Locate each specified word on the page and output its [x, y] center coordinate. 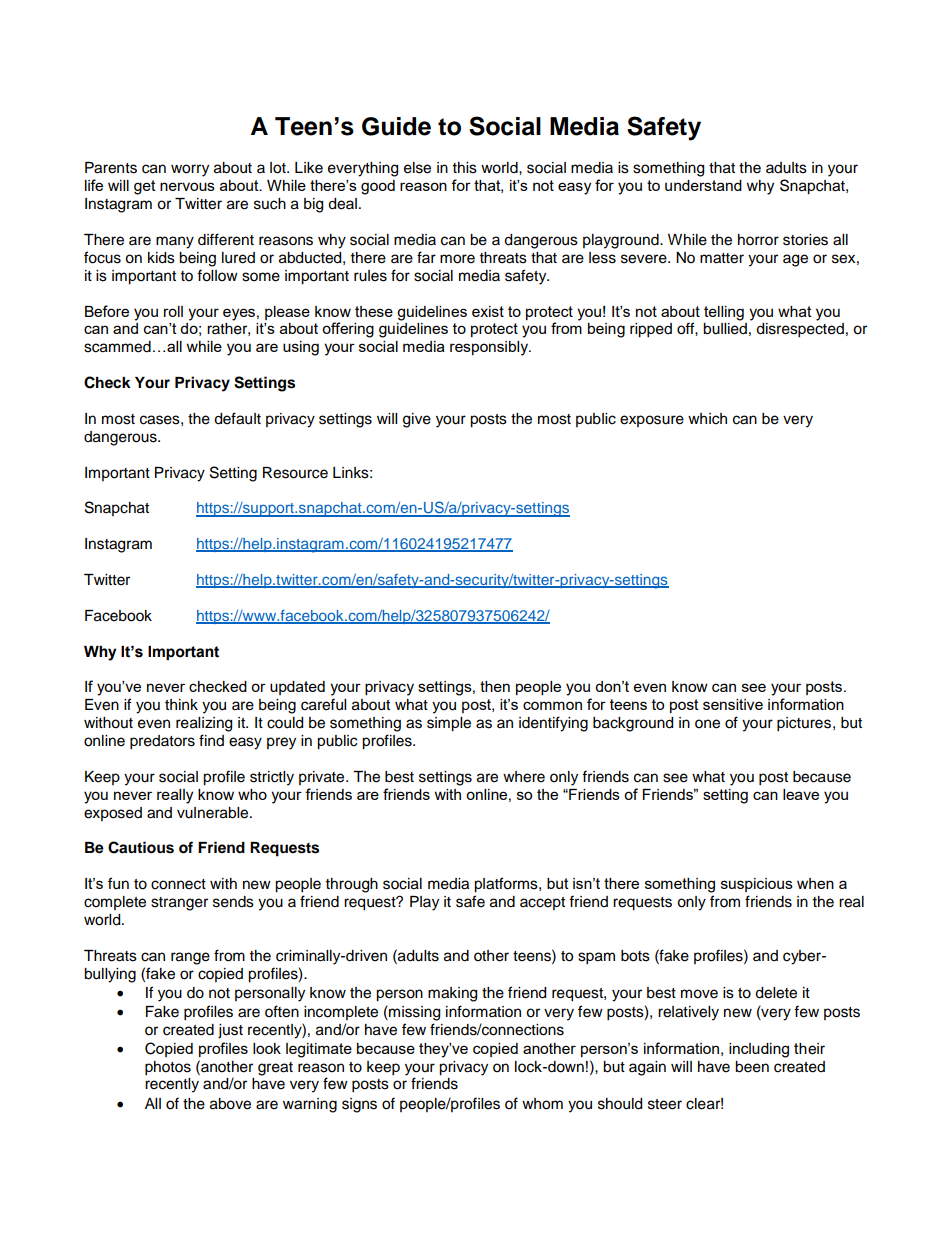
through [352, 885]
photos [168, 1068]
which [707, 419]
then [495, 686]
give [417, 420]
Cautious [141, 847]
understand [703, 185]
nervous [187, 186]
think [181, 704]
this [465, 168]
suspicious [757, 885]
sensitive [733, 704]
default [237, 418]
